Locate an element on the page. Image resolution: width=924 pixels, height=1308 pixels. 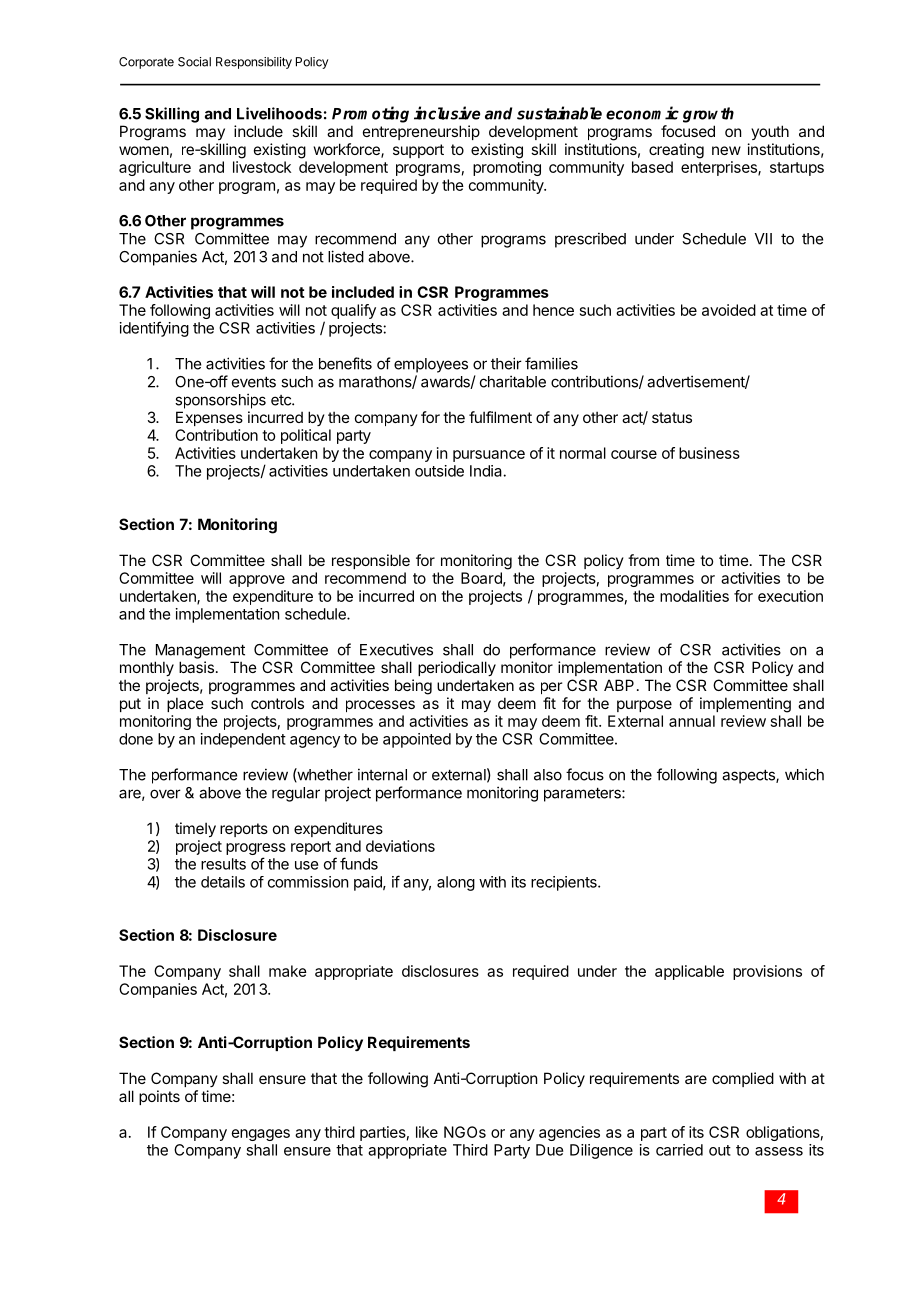
modalities is located at coordinates (694, 596).
